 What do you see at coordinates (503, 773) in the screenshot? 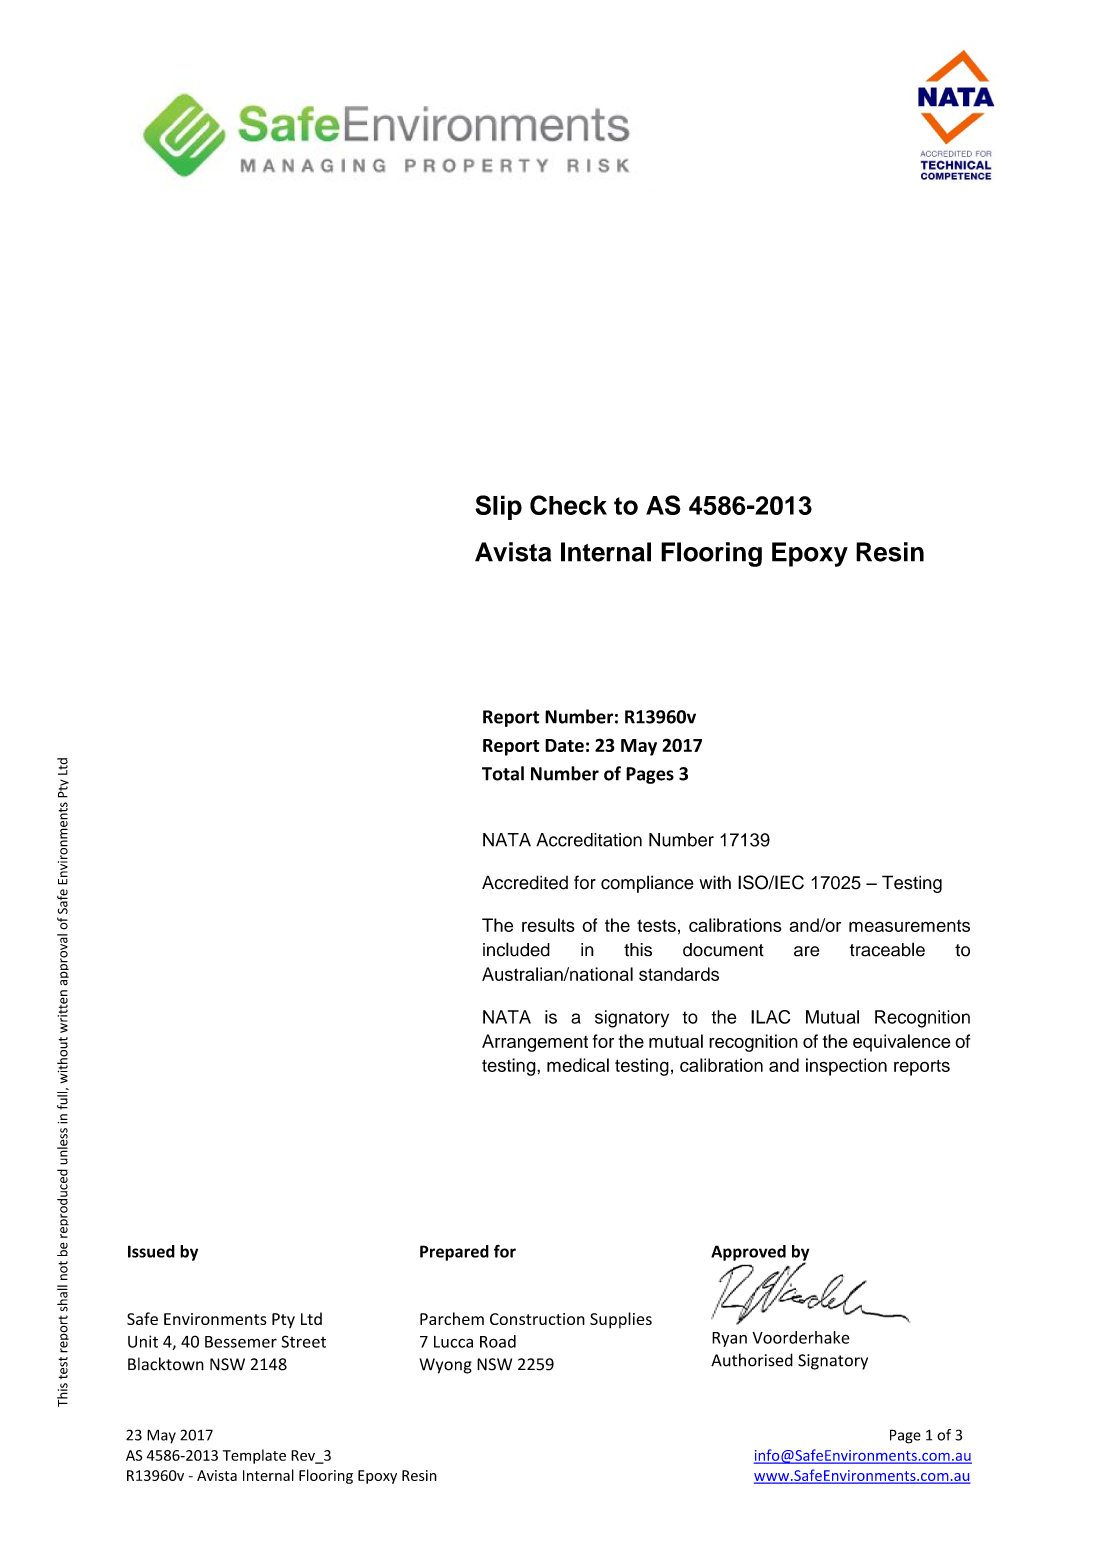
I see `Total` at bounding box center [503, 773].
